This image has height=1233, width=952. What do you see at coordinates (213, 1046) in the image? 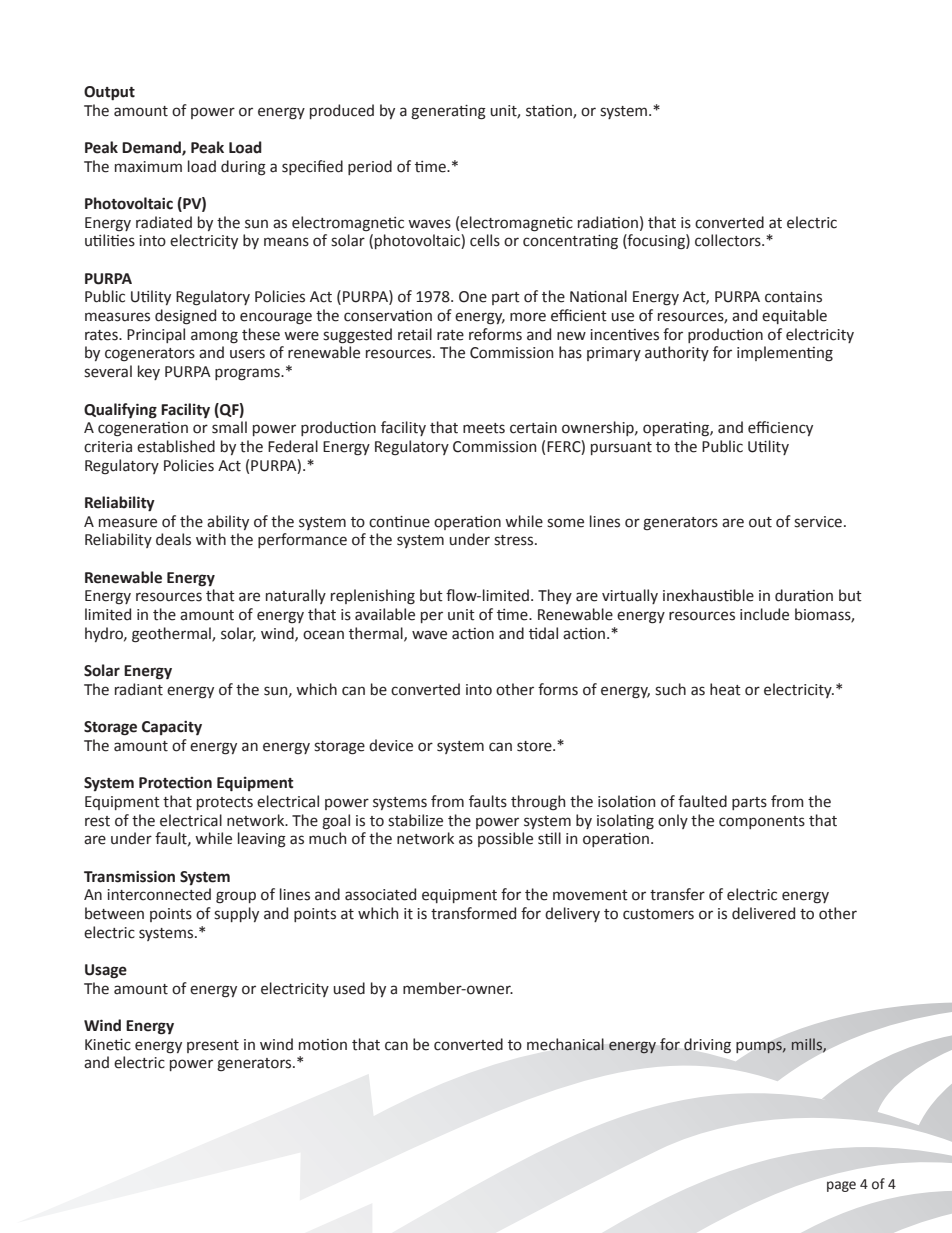
I see `present` at bounding box center [213, 1046].
